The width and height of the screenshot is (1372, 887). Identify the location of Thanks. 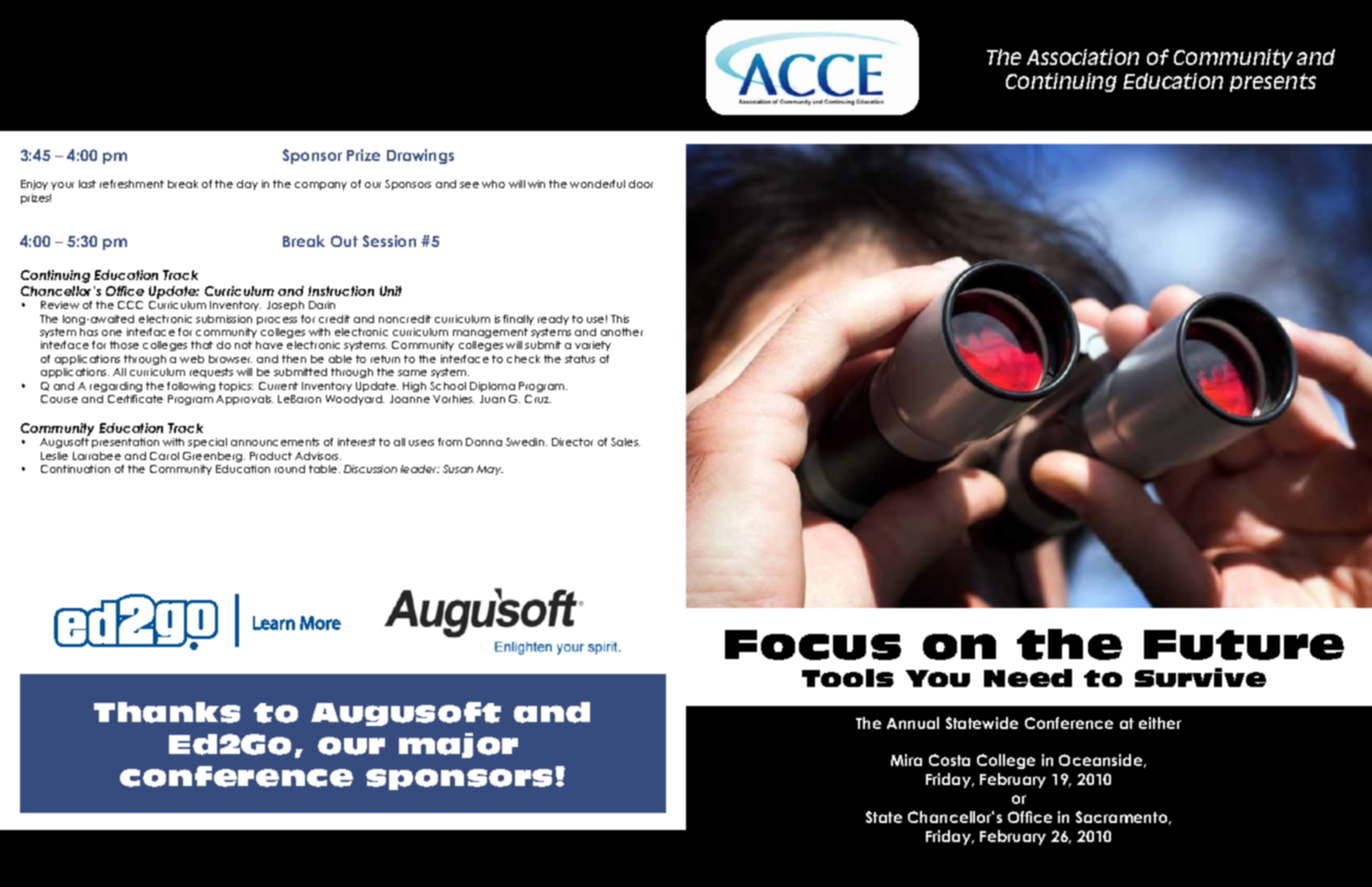
(167, 712).
